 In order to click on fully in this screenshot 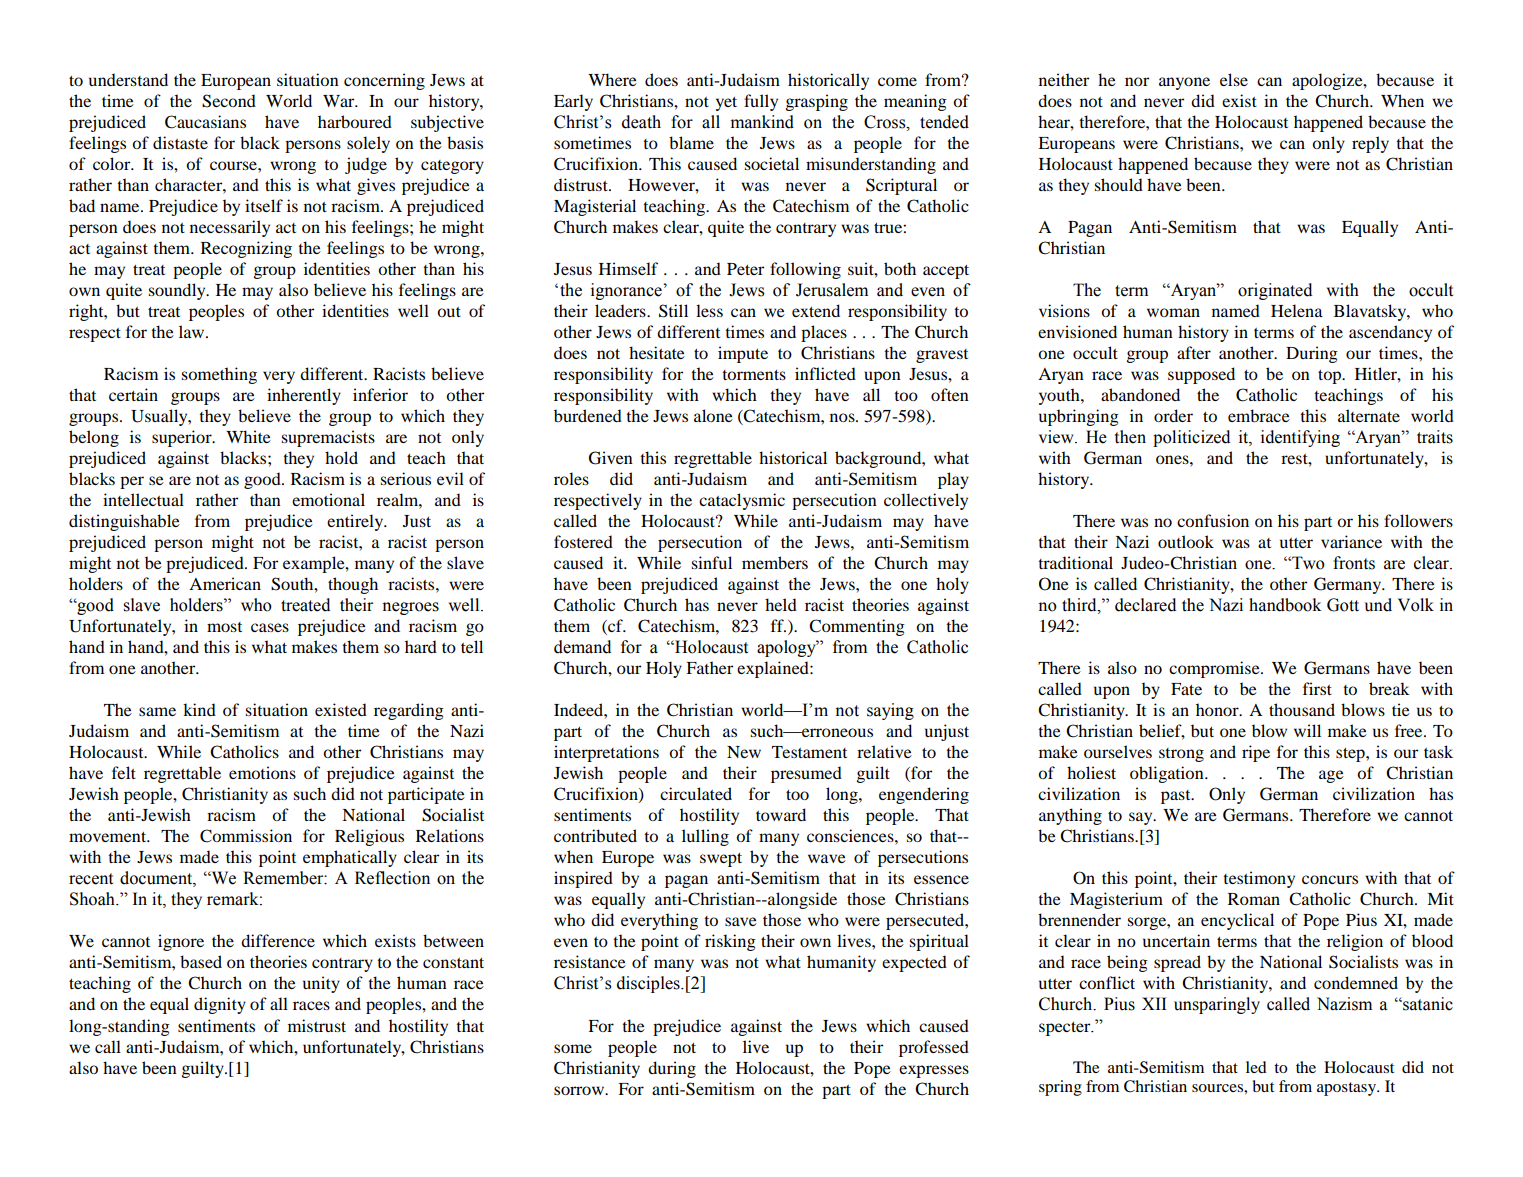, I will do `click(761, 102)`.
